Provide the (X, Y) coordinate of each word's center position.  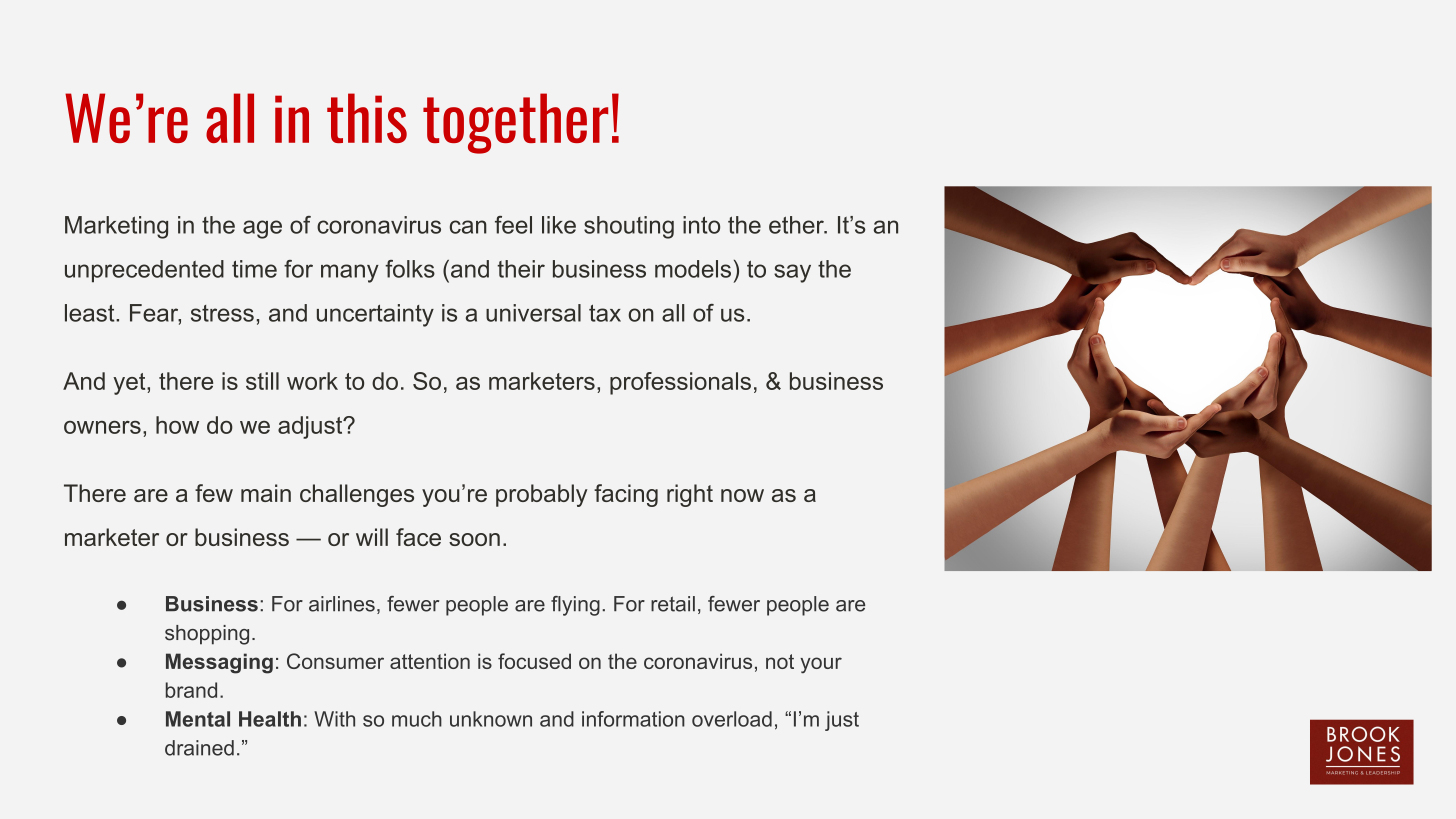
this (367, 118)
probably (542, 495)
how (177, 425)
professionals (680, 383)
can (468, 227)
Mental (198, 719)
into (701, 225)
